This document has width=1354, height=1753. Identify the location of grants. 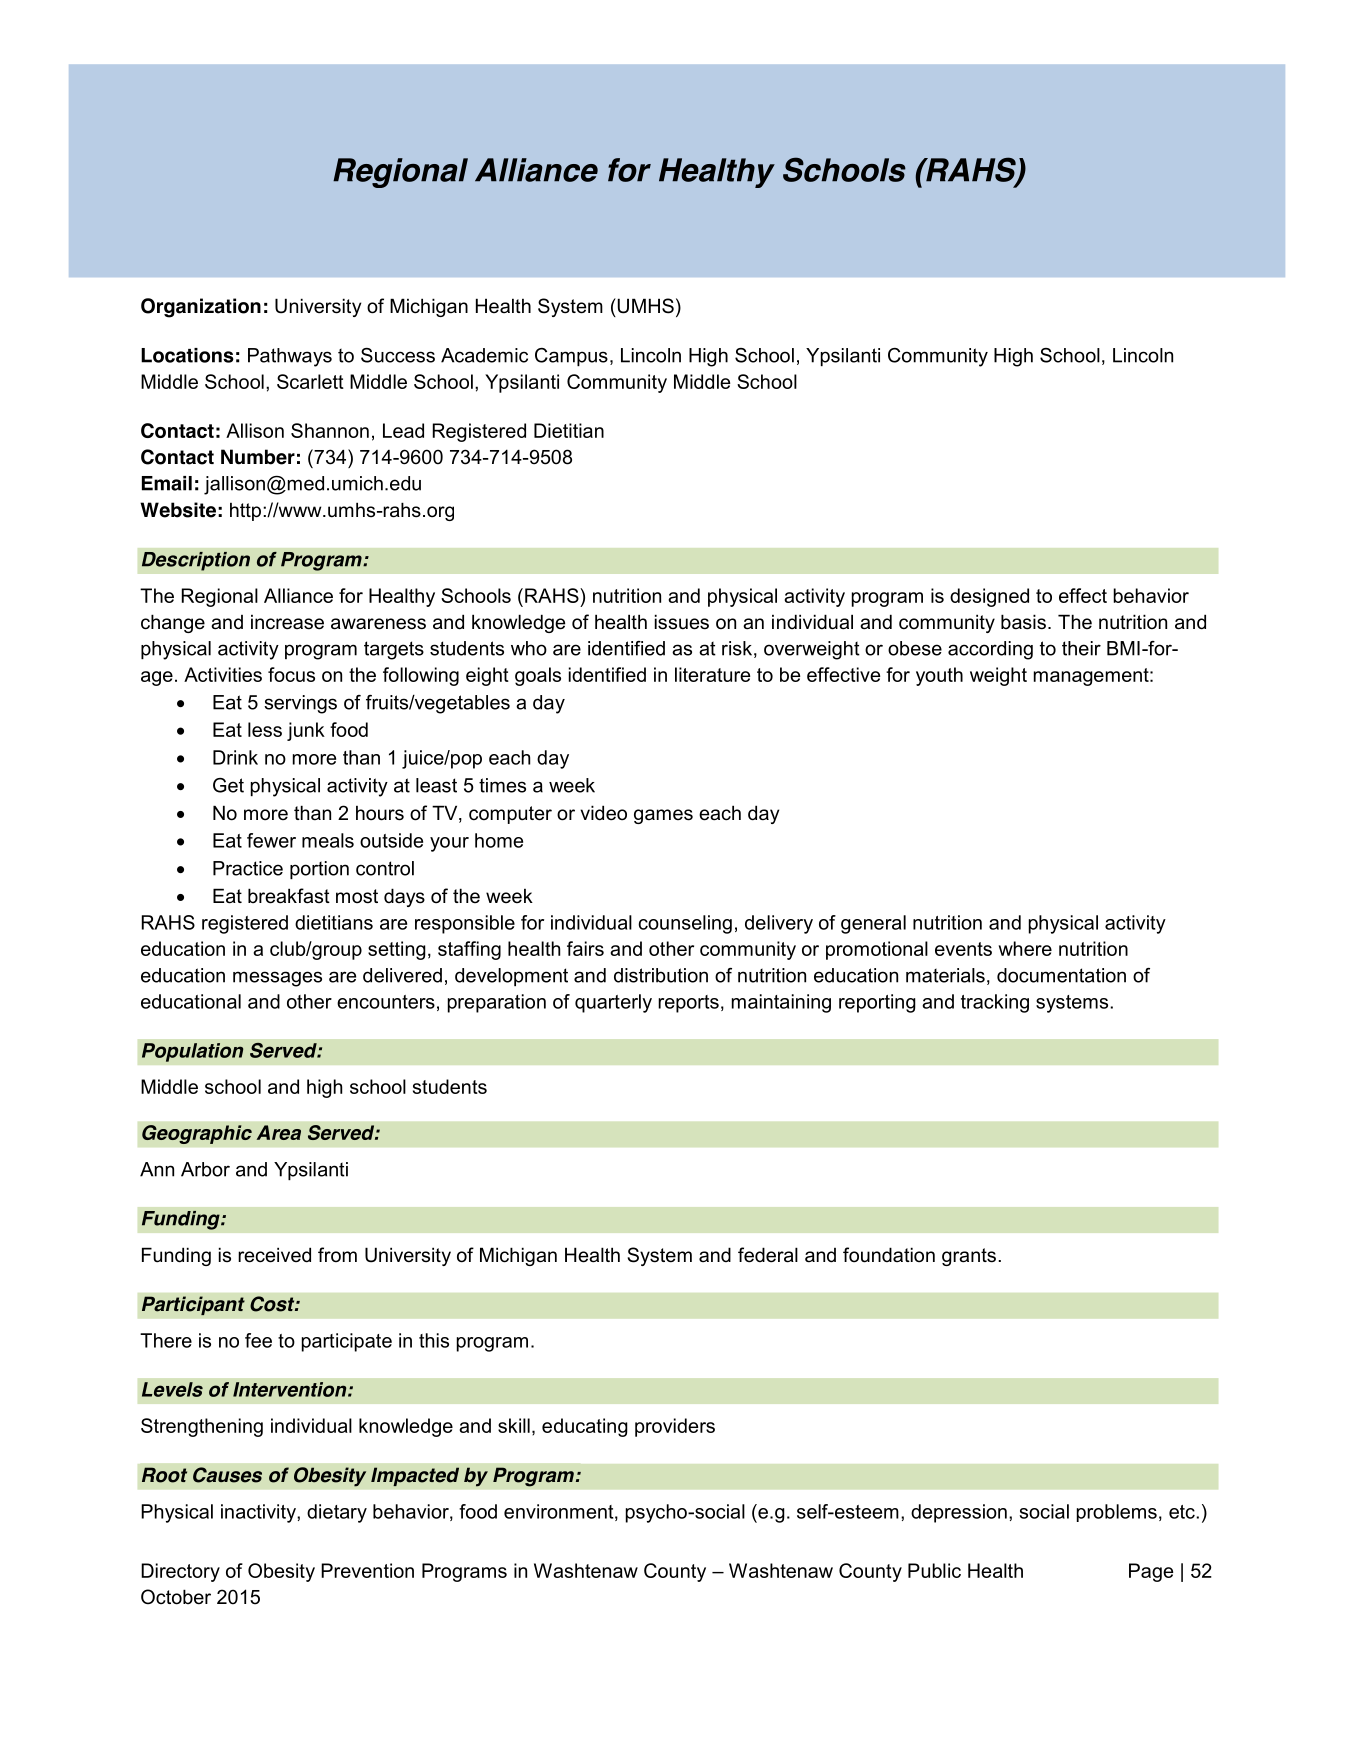
(969, 1257).
